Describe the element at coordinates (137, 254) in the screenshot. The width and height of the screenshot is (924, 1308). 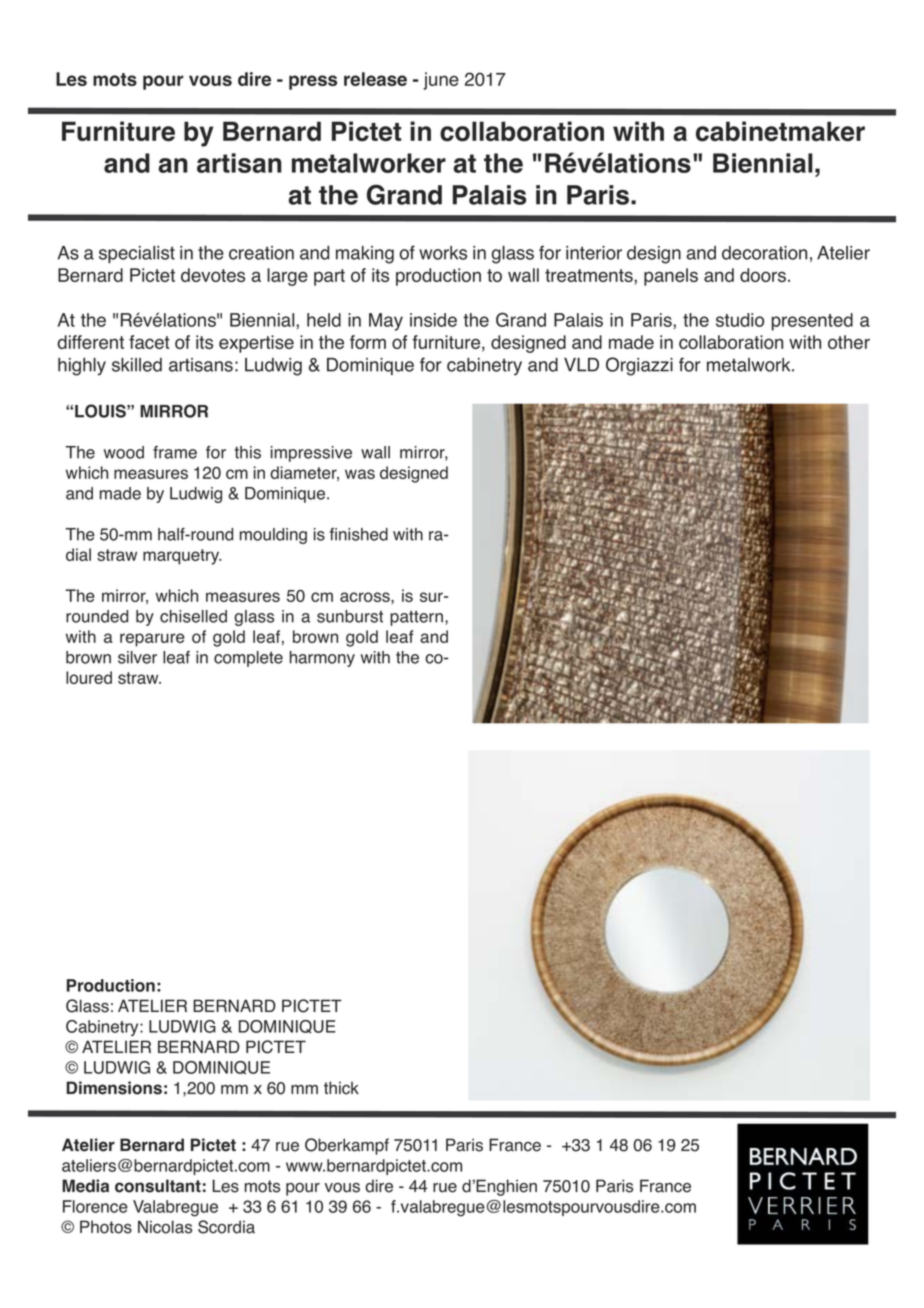
I see `specialist` at that location.
